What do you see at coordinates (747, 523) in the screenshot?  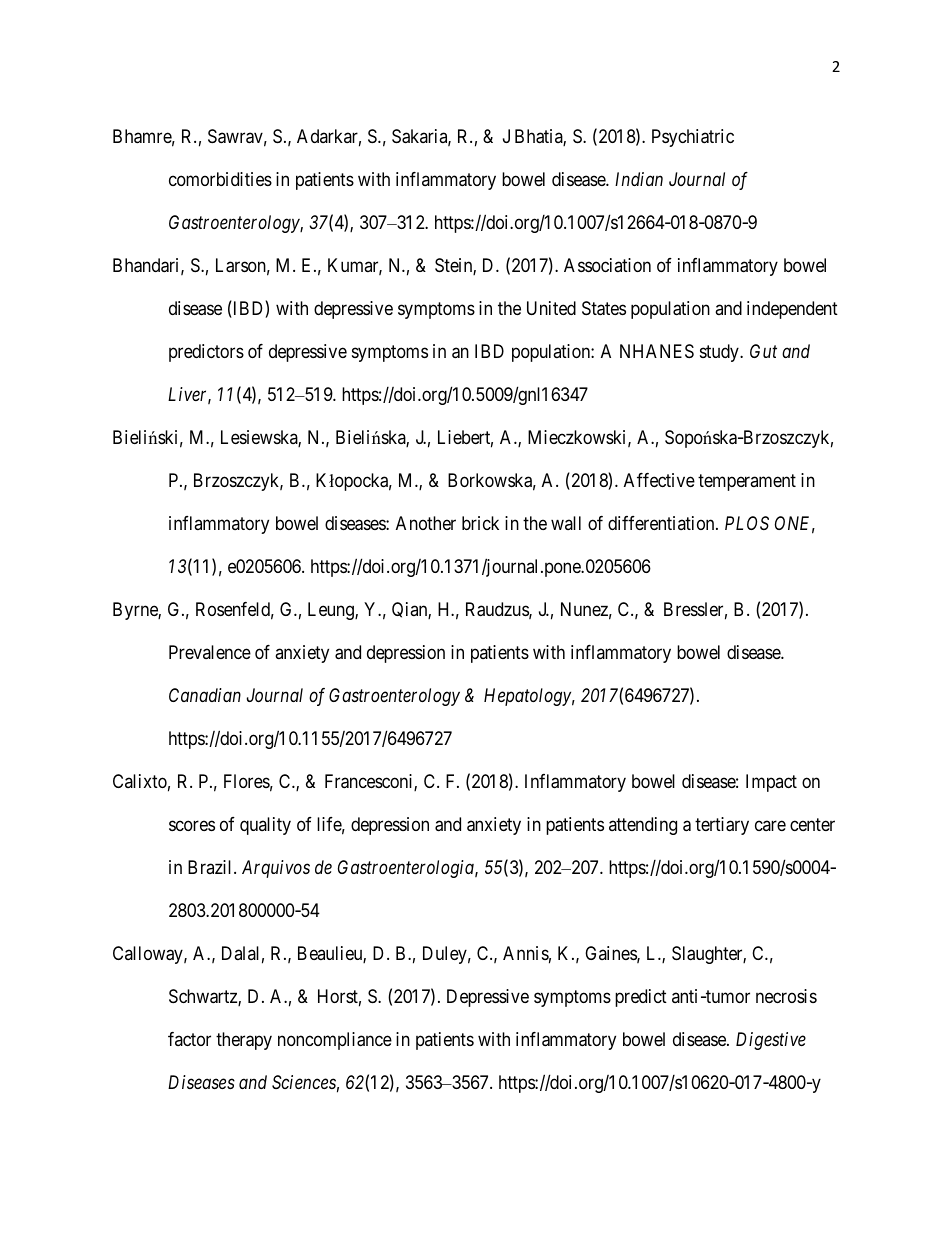 I see `PLOS` at bounding box center [747, 523].
